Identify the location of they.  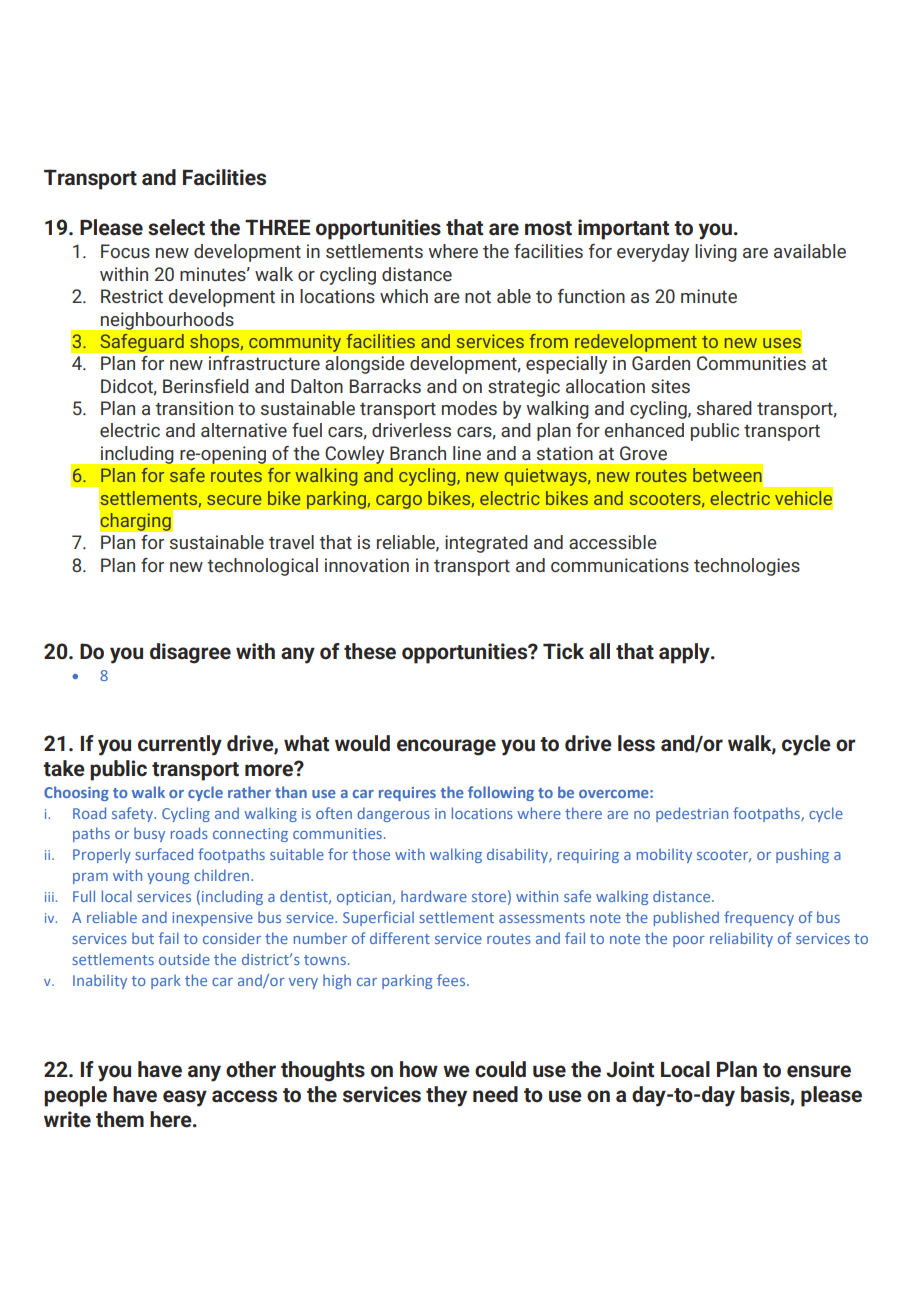
(446, 1096).
